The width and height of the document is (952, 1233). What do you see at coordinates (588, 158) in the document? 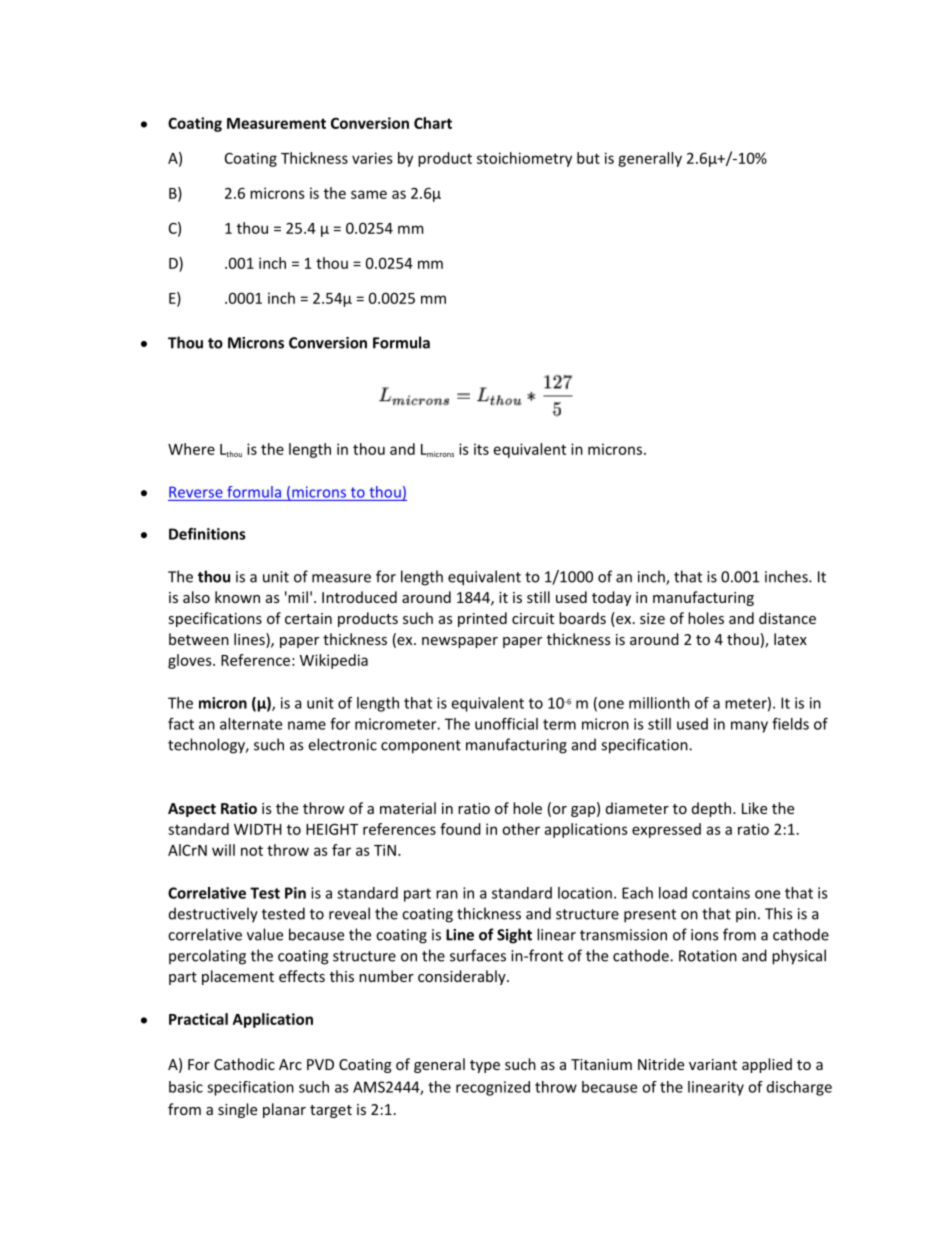
I see `but` at bounding box center [588, 158].
